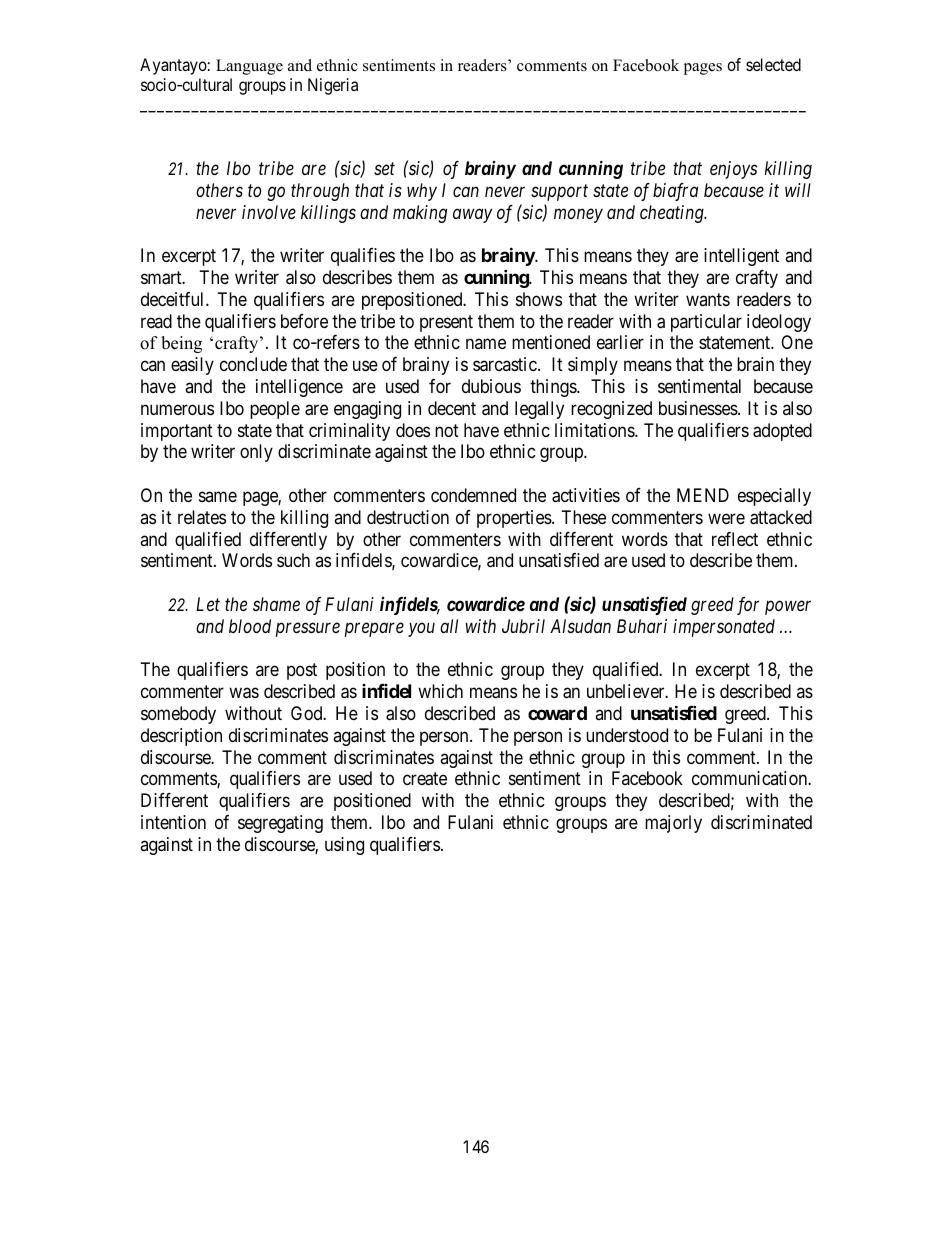 The height and width of the page is (1233, 952). What do you see at coordinates (280, 824) in the page?
I see `segregating` at bounding box center [280, 824].
